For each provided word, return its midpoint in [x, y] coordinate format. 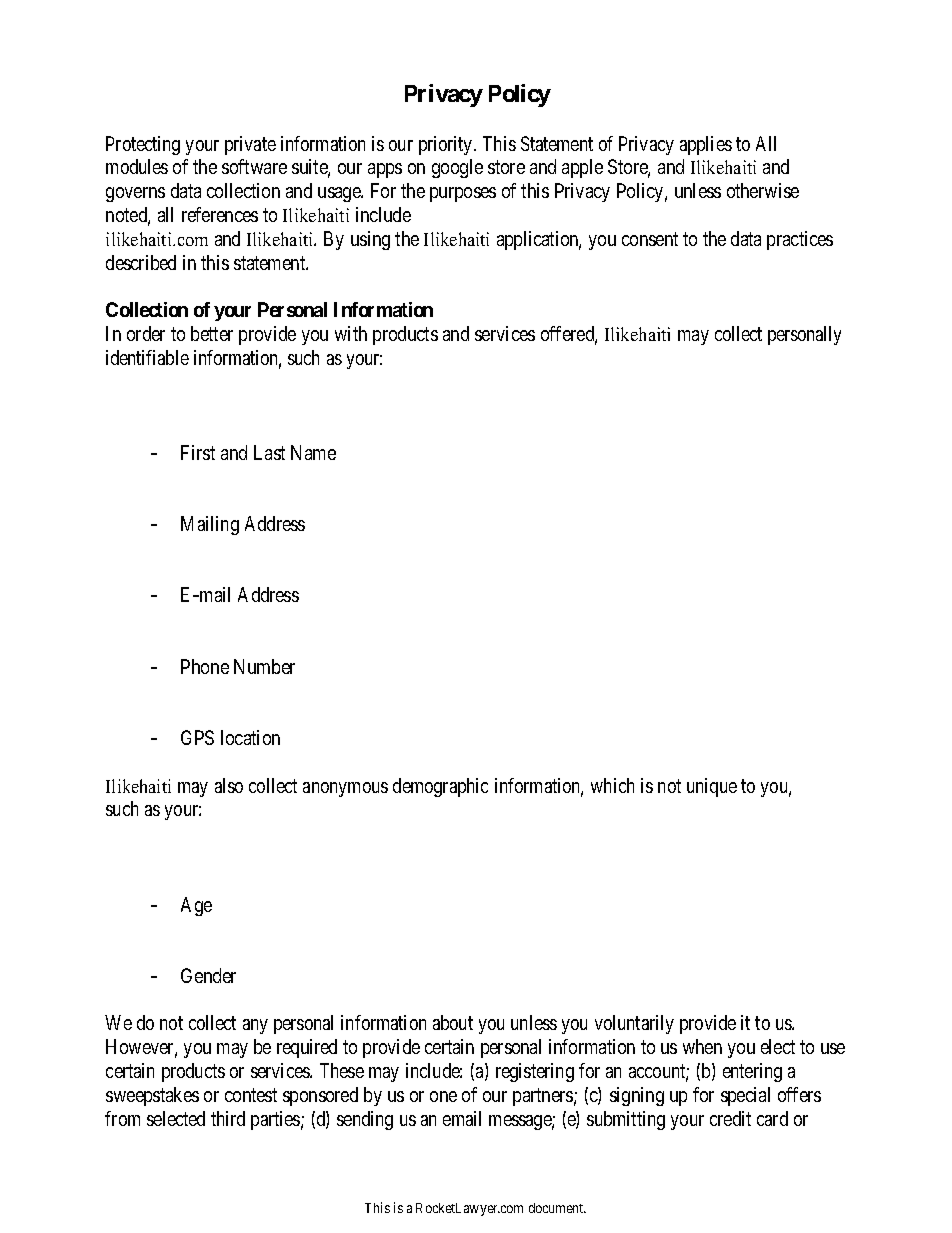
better [212, 333]
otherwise [763, 190]
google [457, 168]
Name [313, 452]
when [702, 1046]
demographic [440, 787]
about [453, 1022]
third [228, 1118]
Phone [205, 666]
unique [712, 787]
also [229, 785]
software [254, 166]
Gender [208, 975]
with [351, 333]
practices [800, 240]
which [612, 785]
